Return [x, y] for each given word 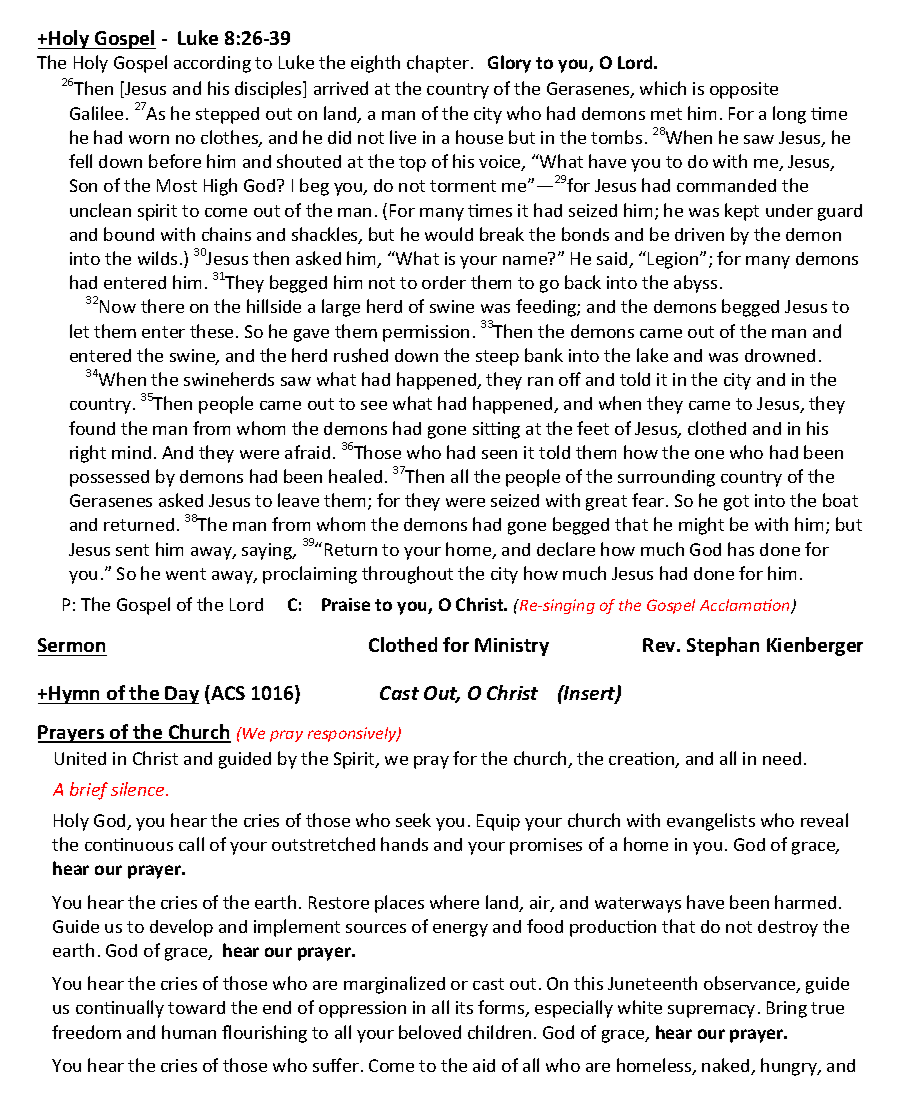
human [189, 1032]
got [736, 503]
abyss [695, 284]
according [212, 64]
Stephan [723, 646]
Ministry [512, 647]
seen [499, 454]
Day [181, 695]
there [162, 306]
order [444, 282]
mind [131, 452]
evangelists [711, 822]
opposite [744, 90]
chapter [438, 64]
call [191, 844]
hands [404, 844]
